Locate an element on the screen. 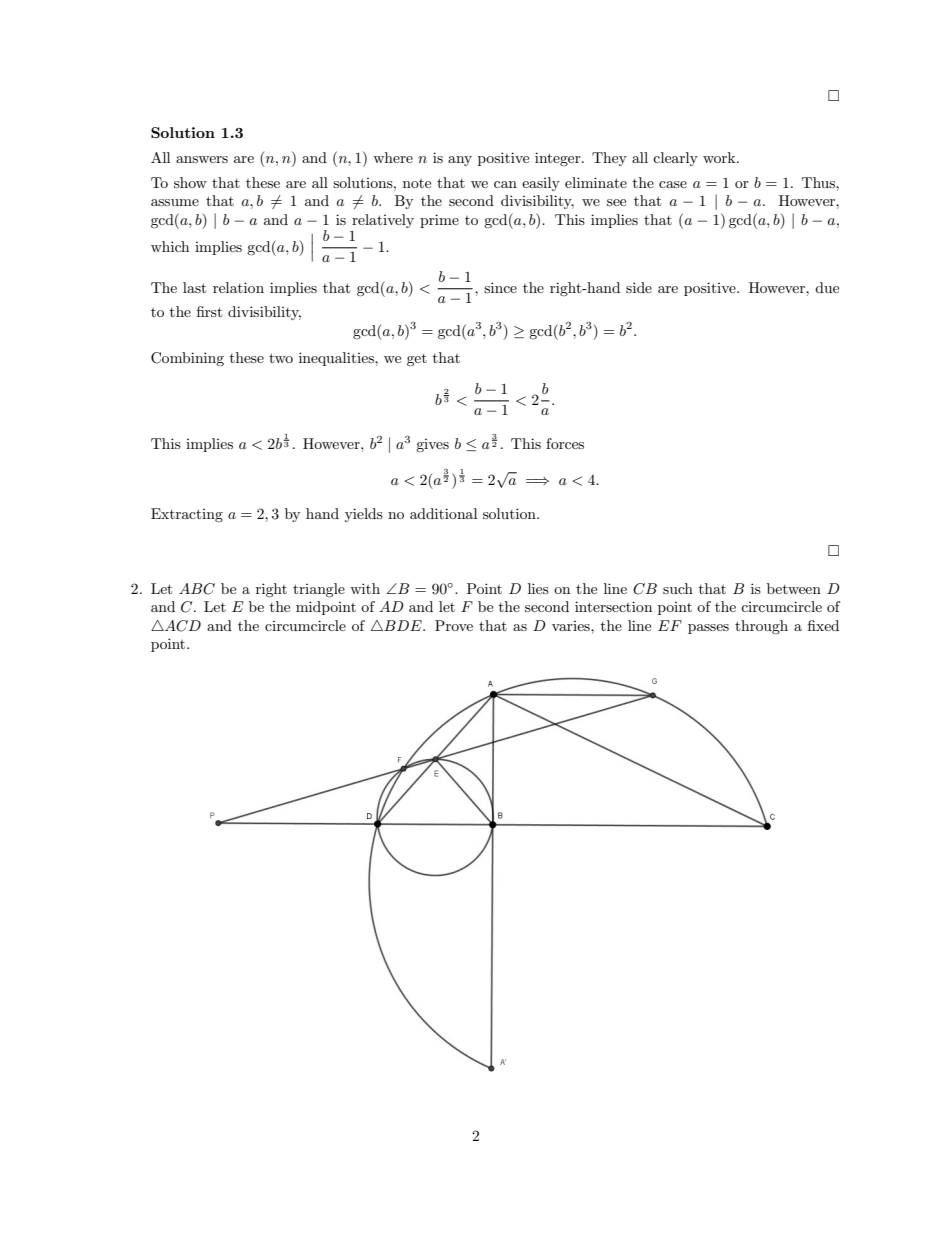 Image resolution: width=952 pixels, height=1233 pixels. answers is located at coordinates (202, 159).
